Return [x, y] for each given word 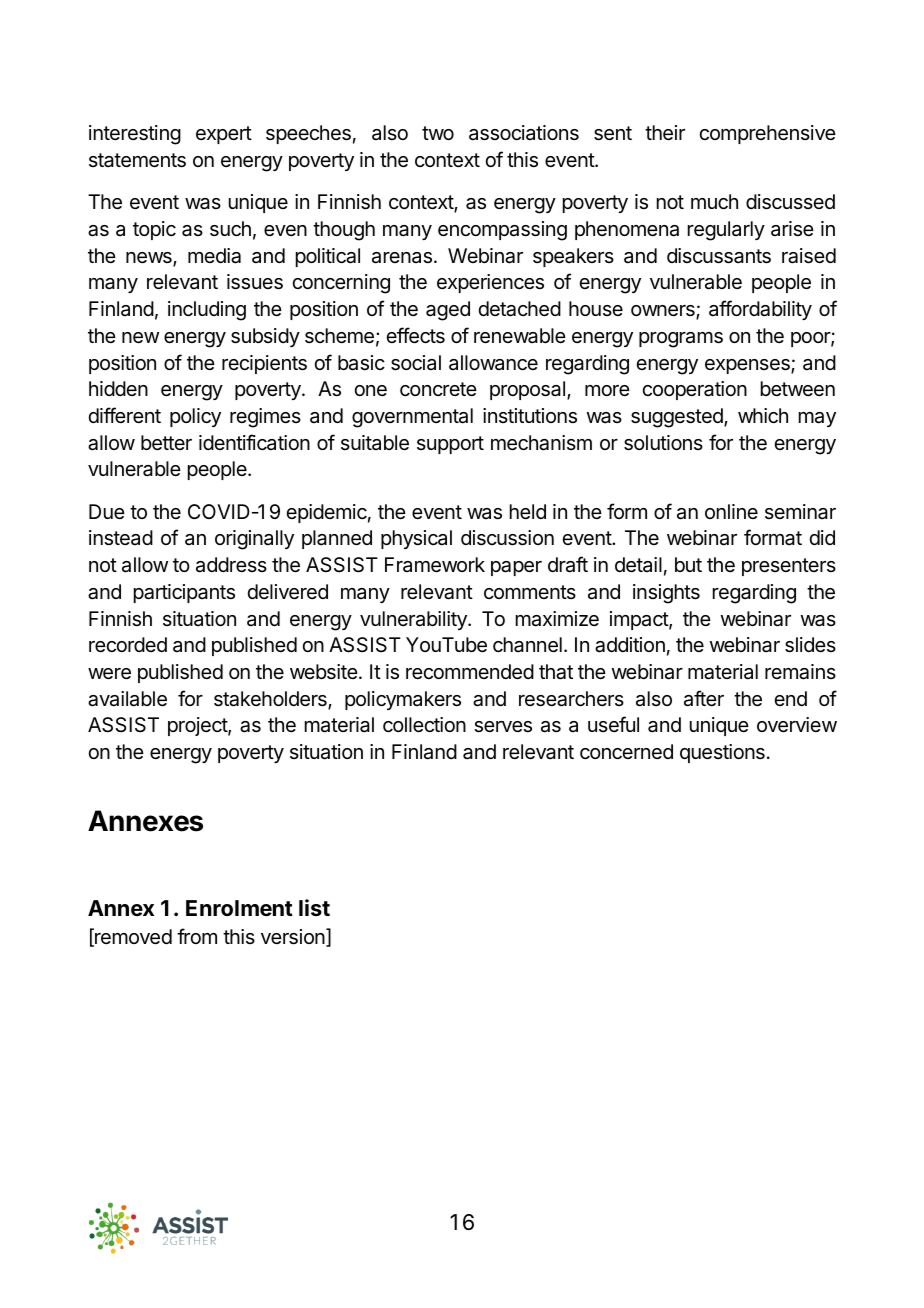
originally [254, 540]
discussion [507, 538]
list [314, 907]
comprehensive [767, 134]
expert [224, 135]
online [731, 511]
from [197, 936]
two [438, 133]
